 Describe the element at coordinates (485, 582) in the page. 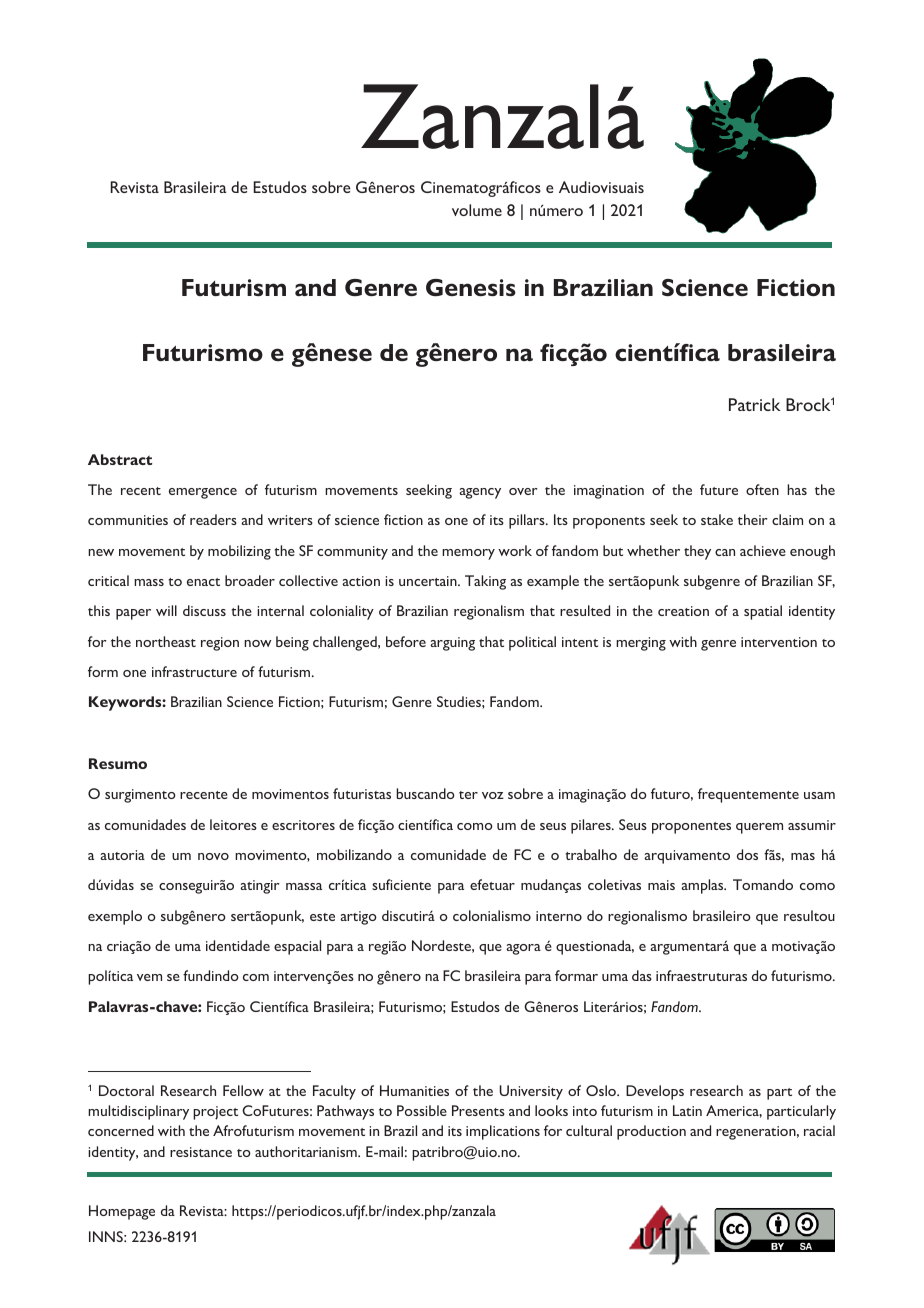

I see `Taking` at that location.
